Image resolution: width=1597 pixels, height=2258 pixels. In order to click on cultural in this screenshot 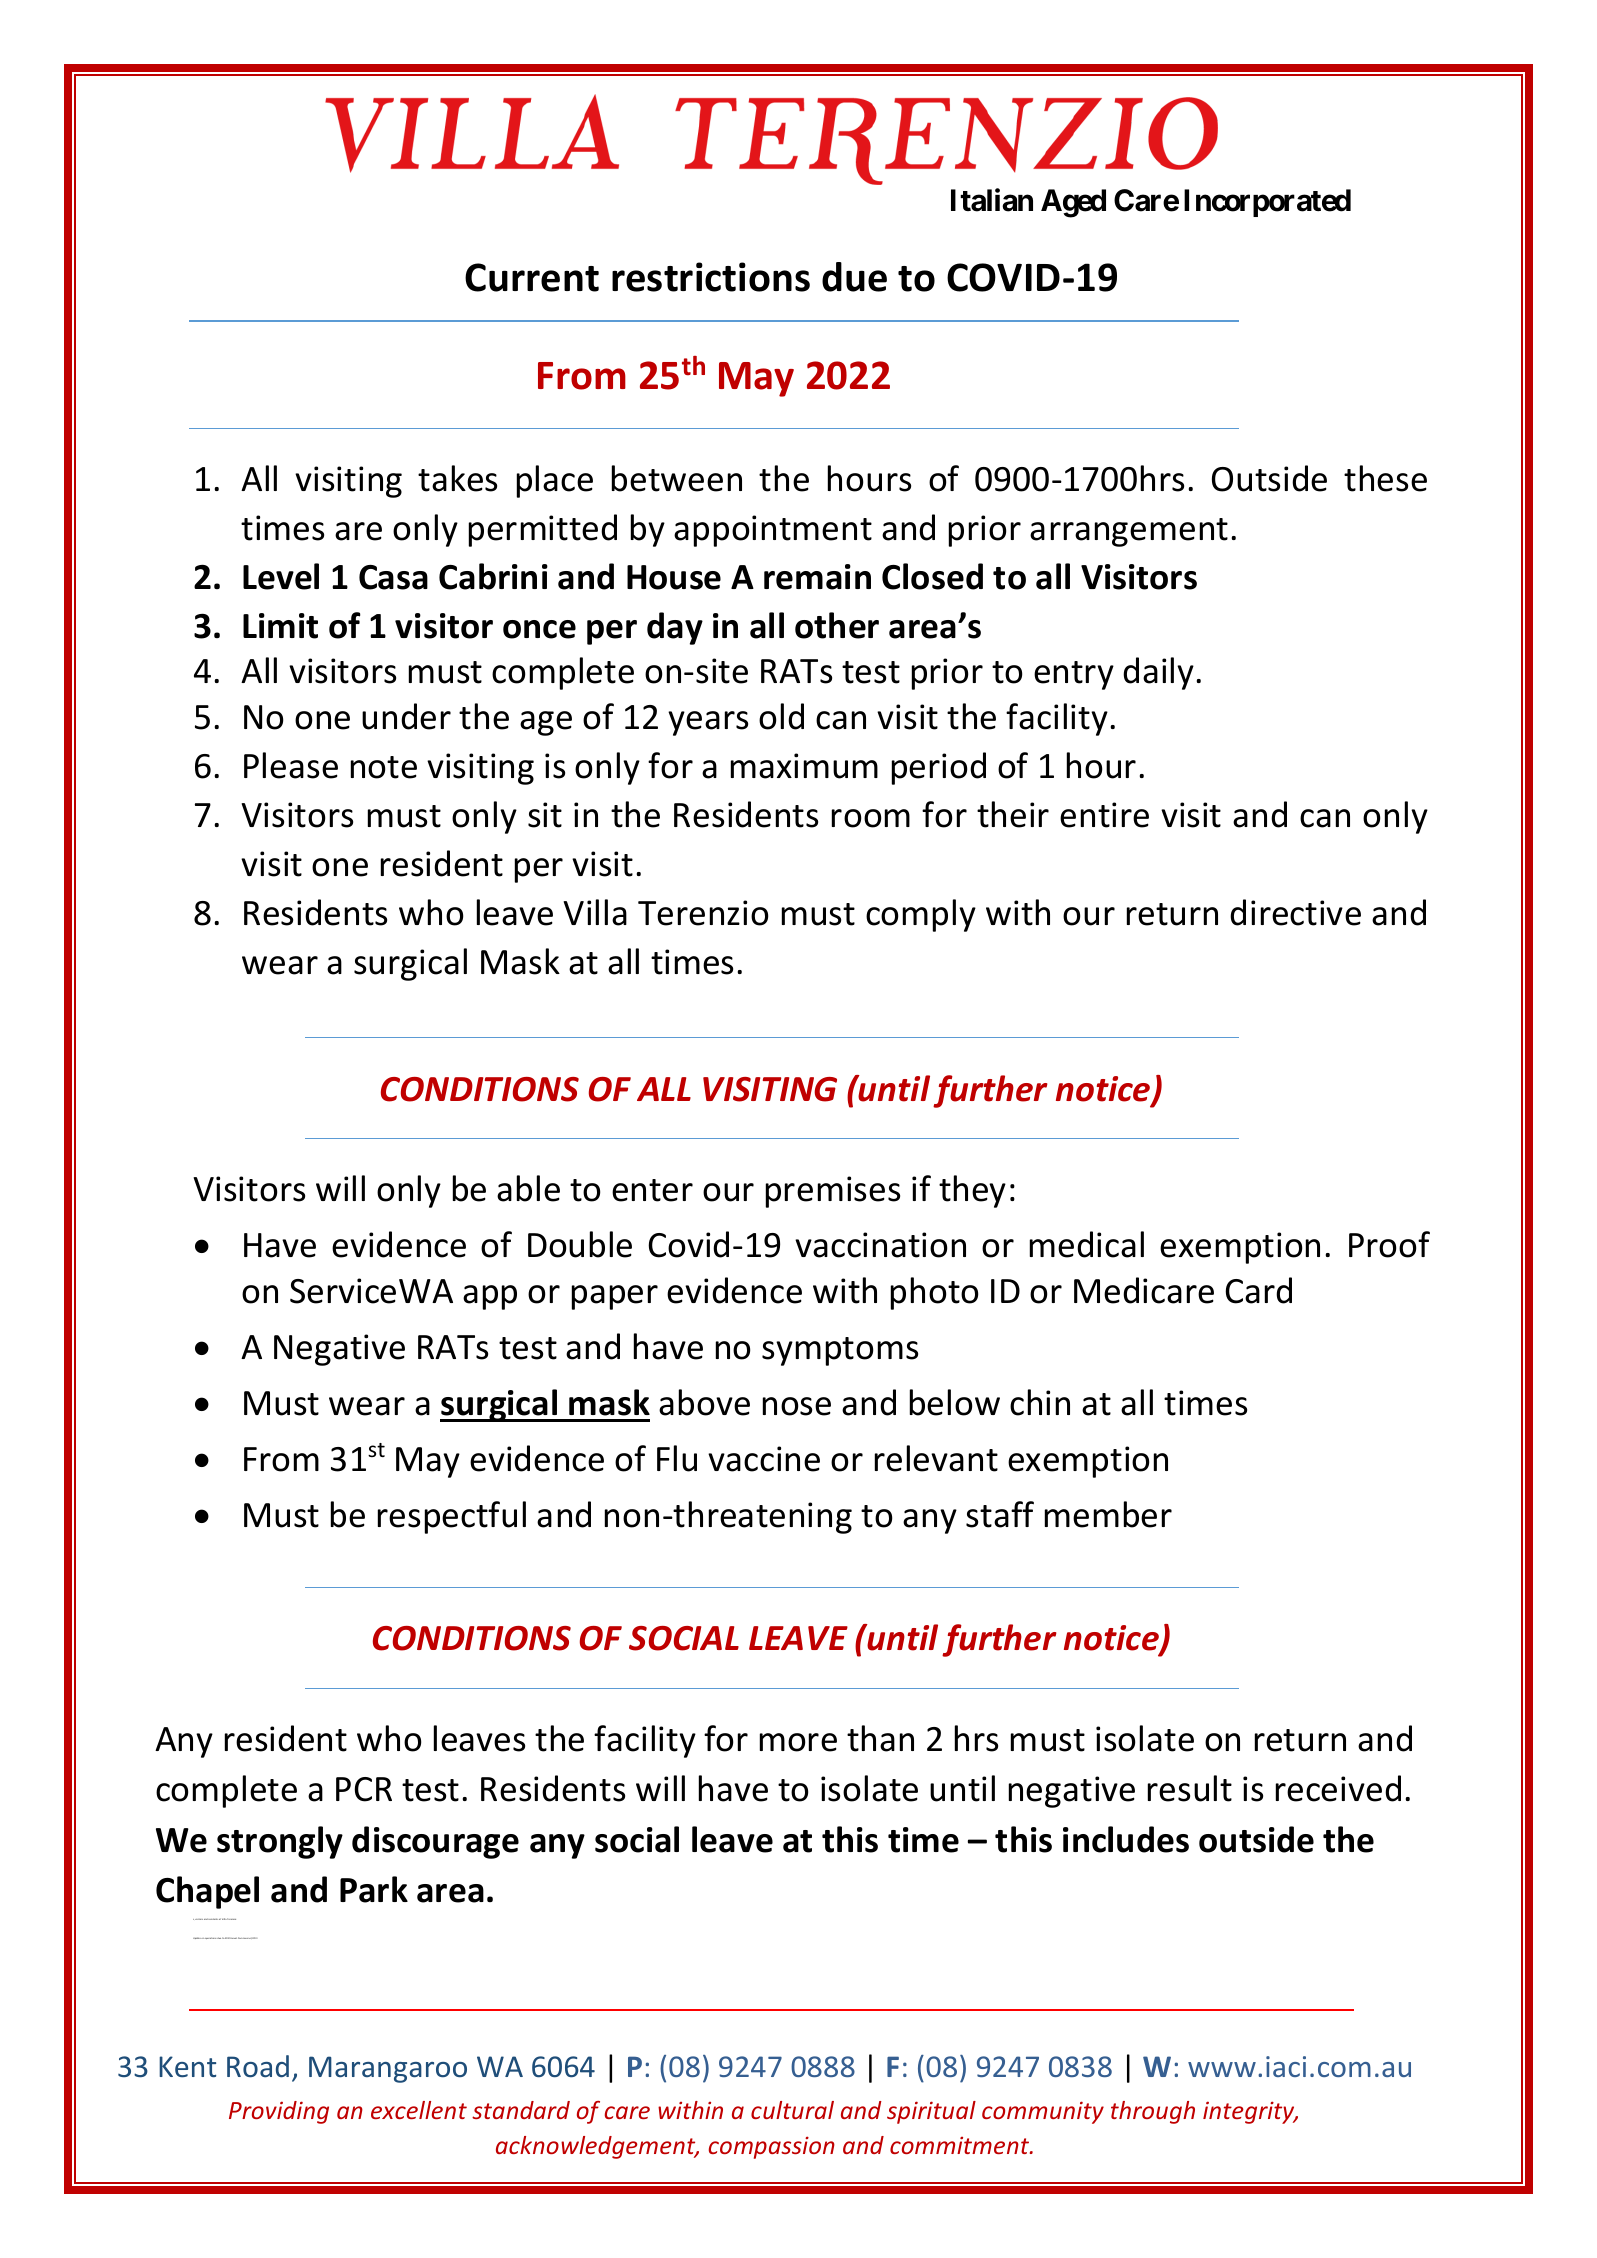, I will do `click(792, 2110)`.
